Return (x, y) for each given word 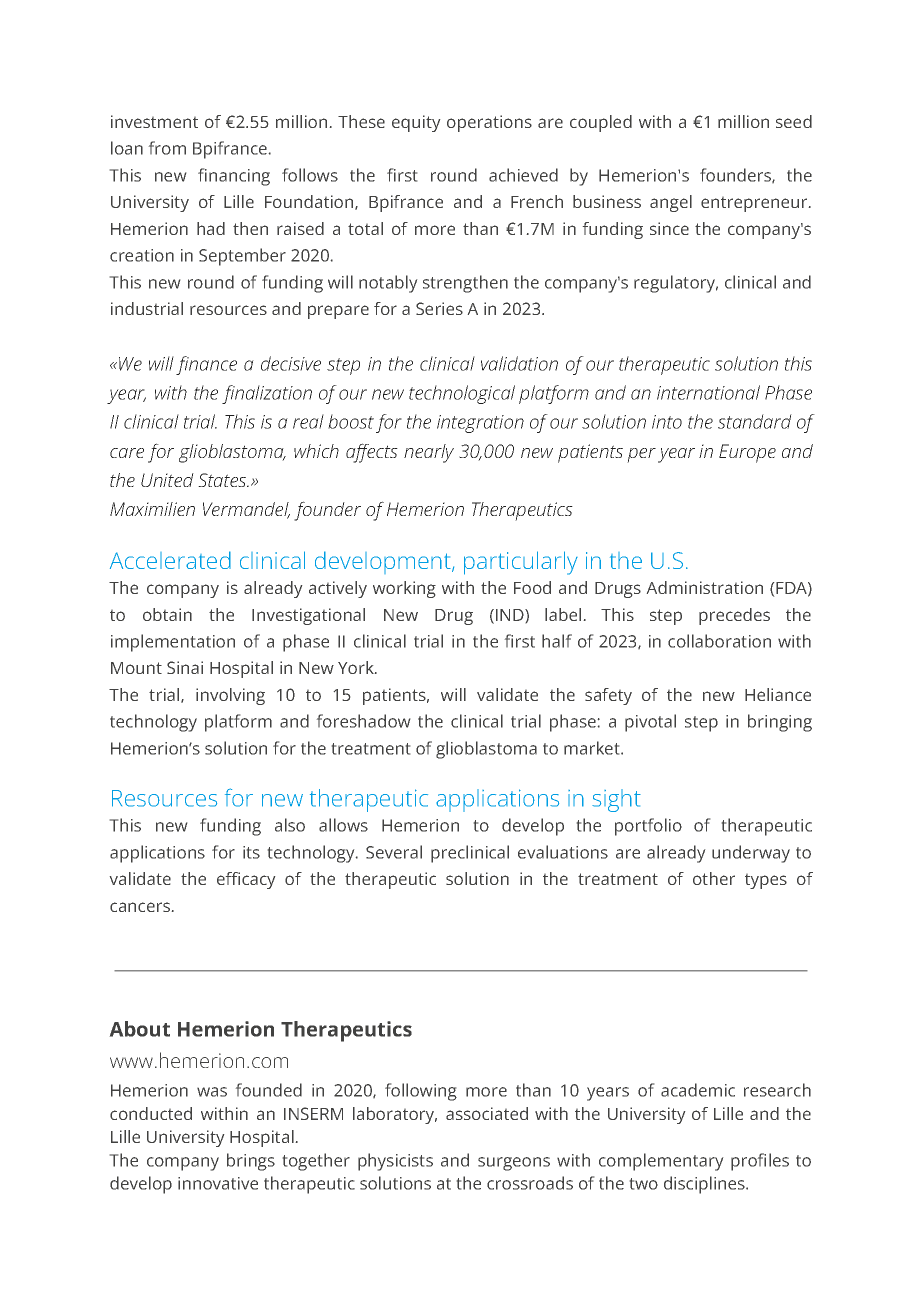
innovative (218, 1183)
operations (489, 123)
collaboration (719, 641)
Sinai (185, 667)
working (404, 589)
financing (234, 177)
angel (671, 203)
